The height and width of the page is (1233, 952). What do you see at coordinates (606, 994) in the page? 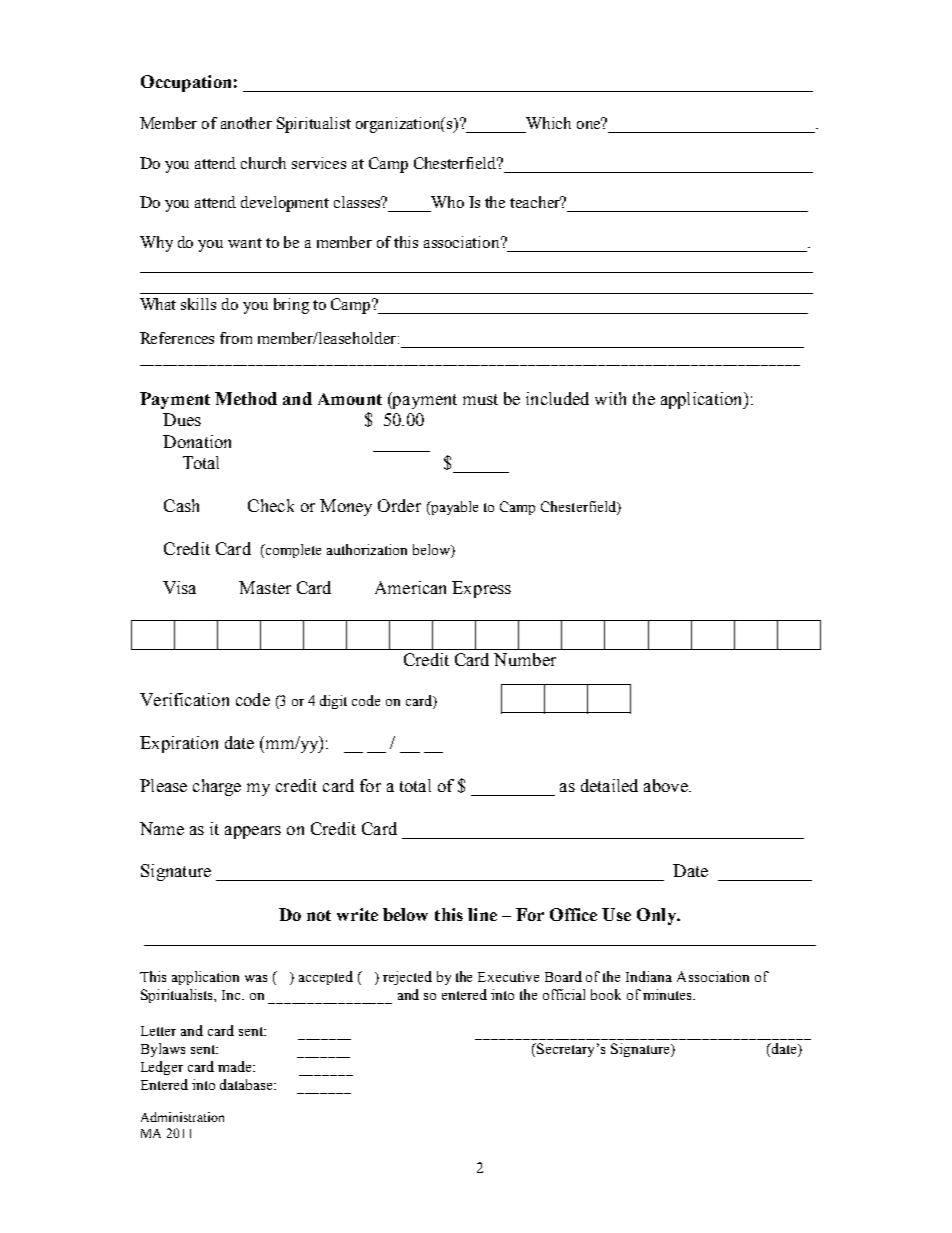
I see `book` at bounding box center [606, 994].
